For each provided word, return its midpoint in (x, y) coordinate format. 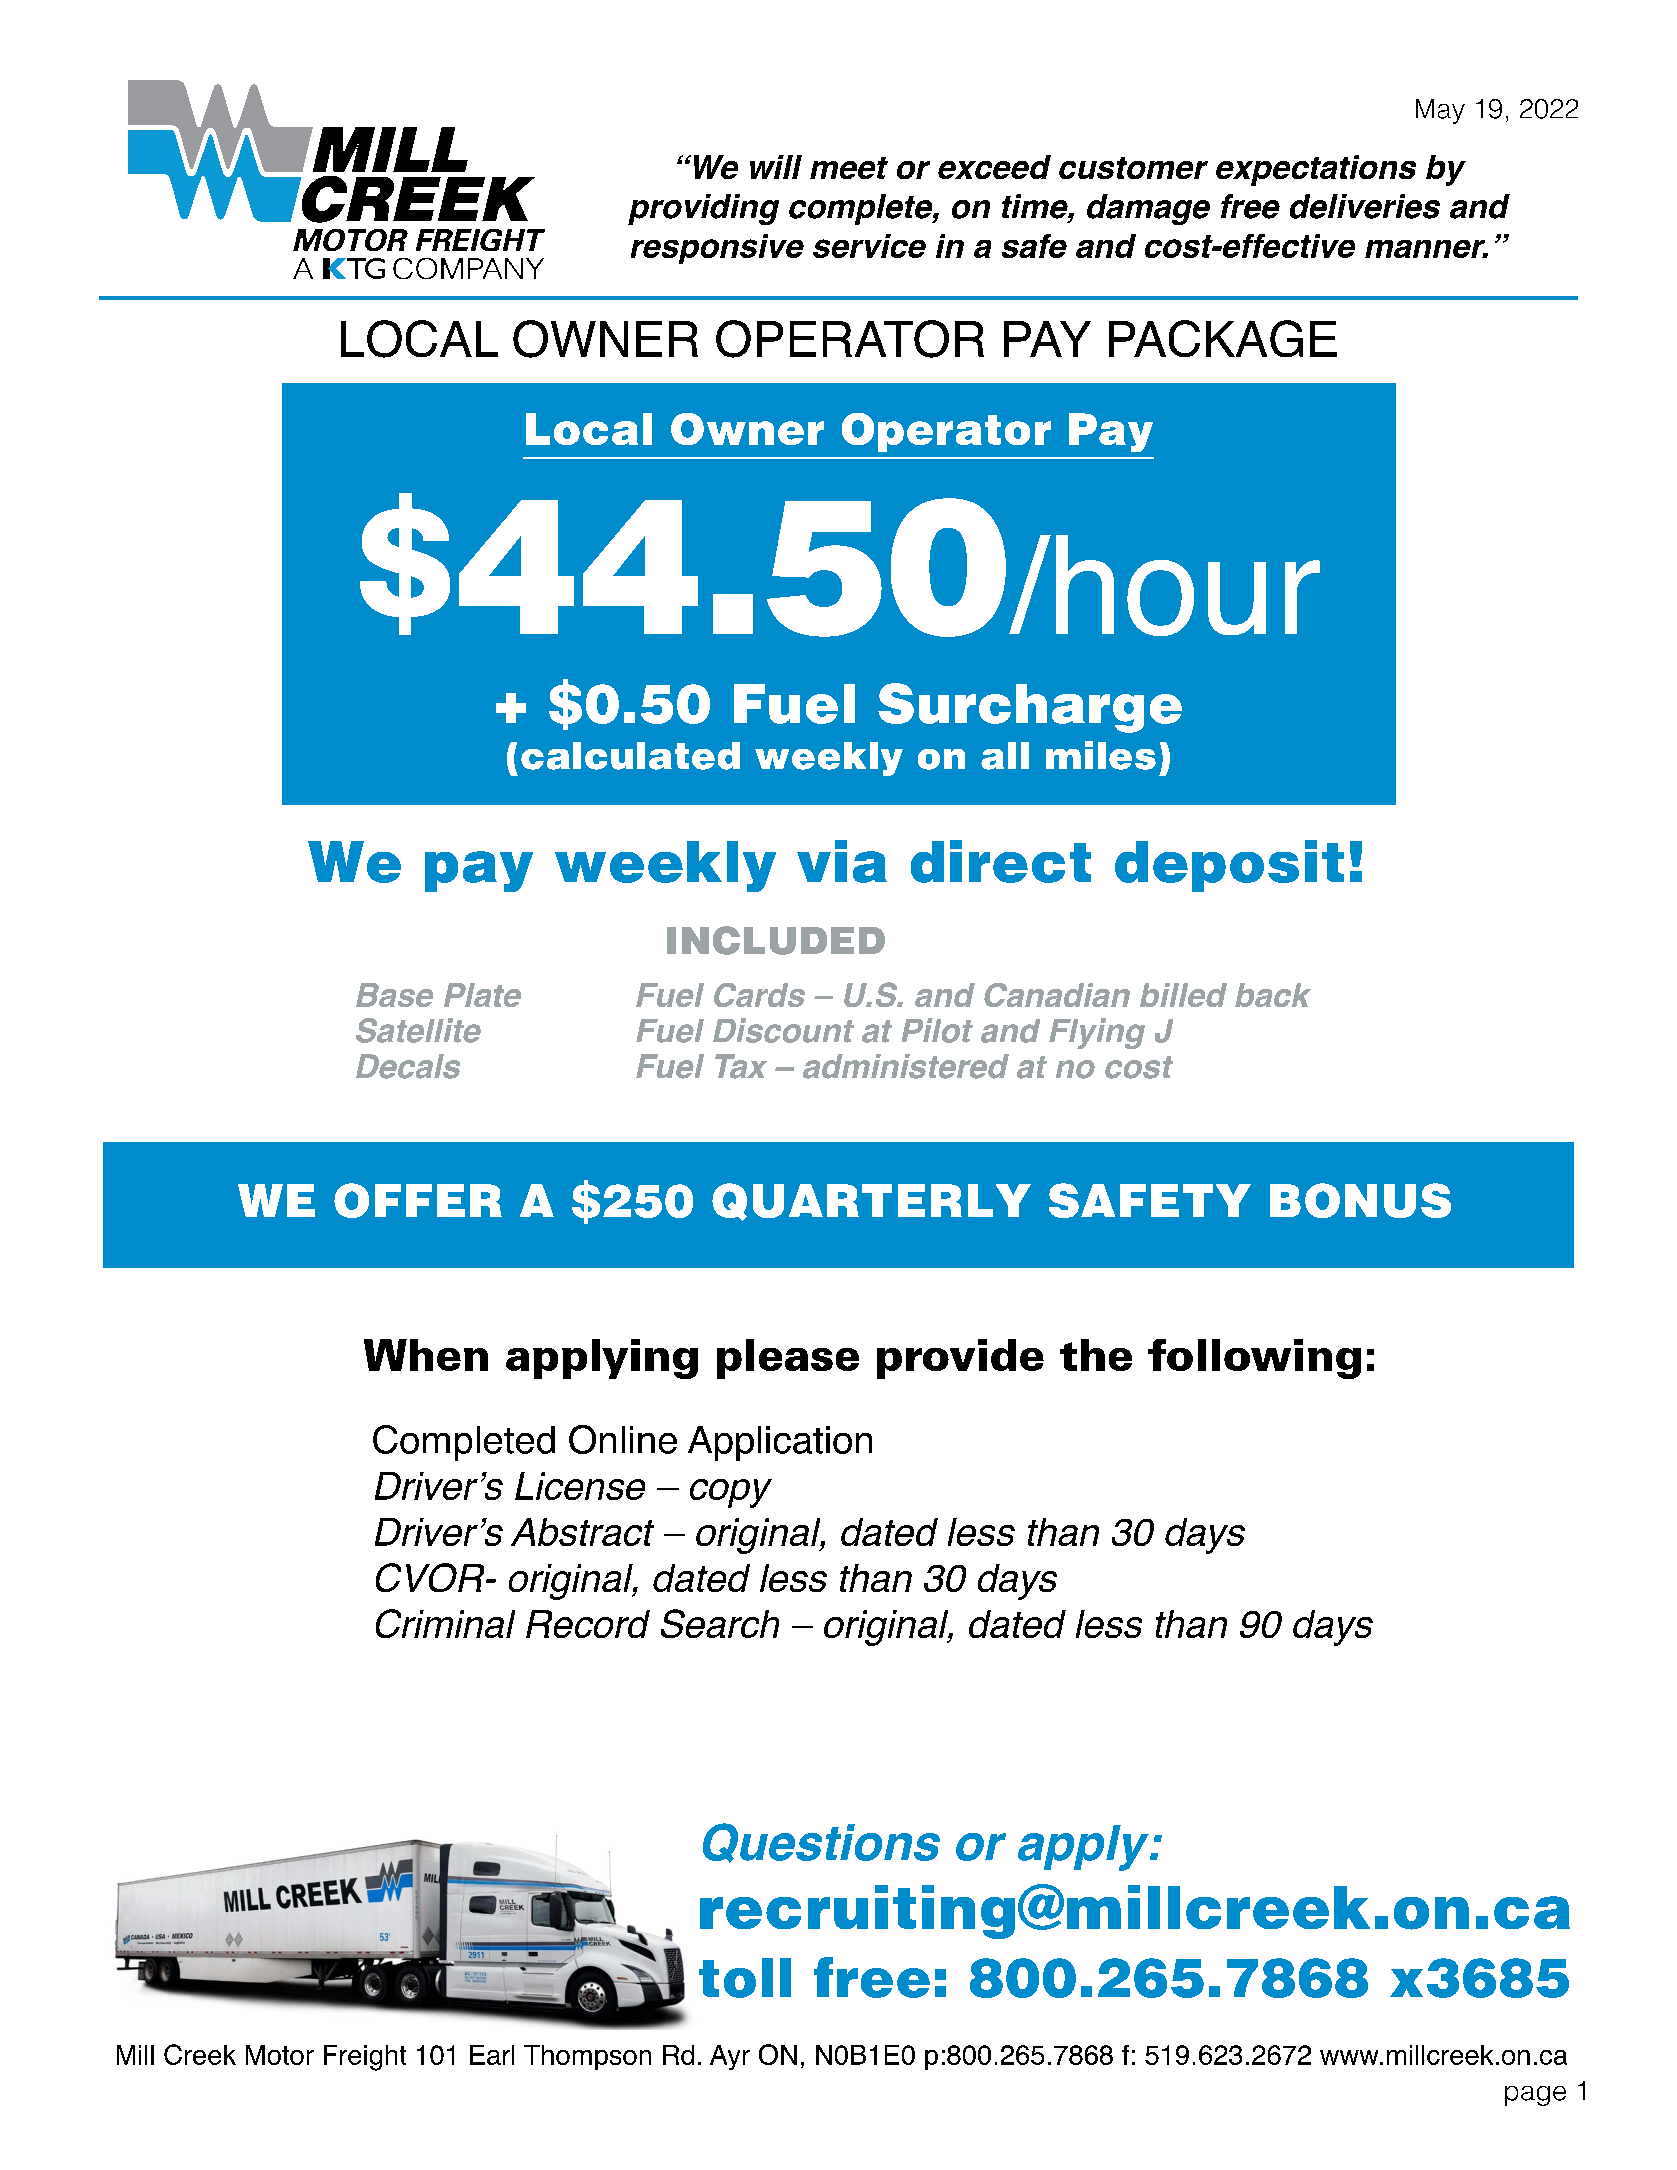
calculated (630, 756)
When (426, 1355)
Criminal (445, 1623)
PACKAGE (1223, 338)
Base (394, 995)
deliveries (1365, 206)
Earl (492, 2055)
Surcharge (1030, 708)
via (842, 861)
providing (703, 209)
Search (720, 1623)
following (1254, 1359)
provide (960, 1359)
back (1273, 995)
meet (849, 168)
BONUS (1360, 1200)
